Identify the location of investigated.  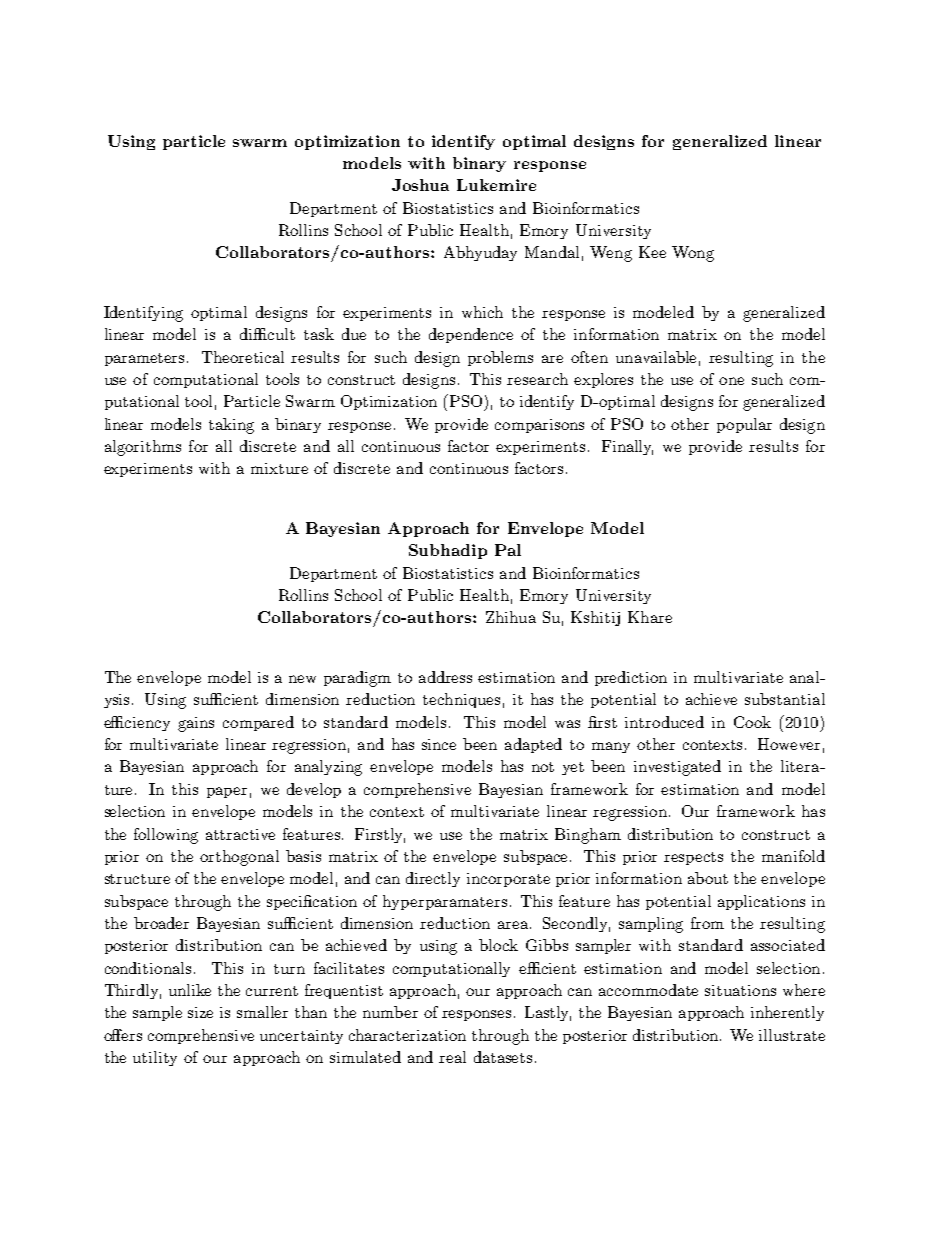
(677, 768).
